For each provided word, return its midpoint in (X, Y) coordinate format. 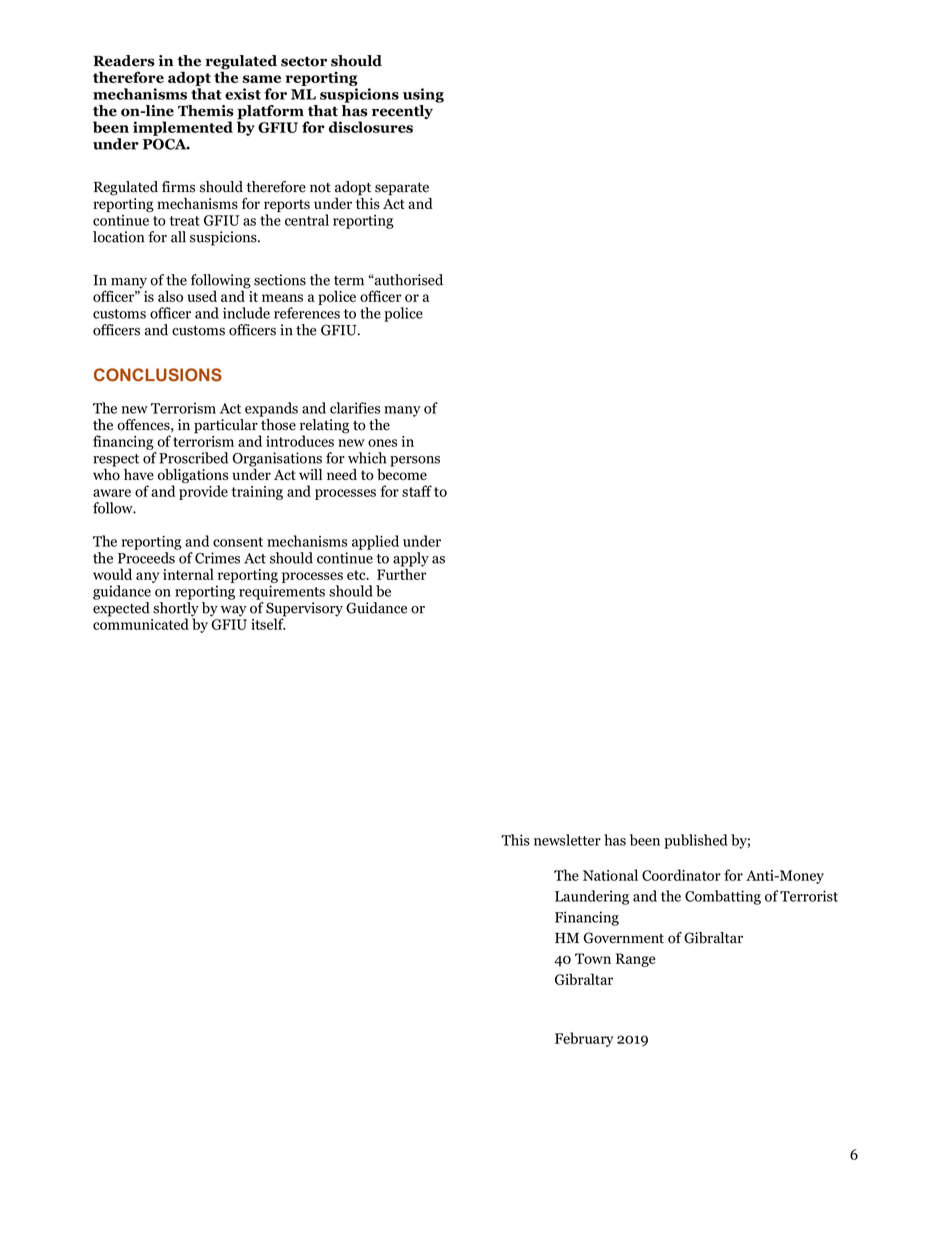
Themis (206, 111)
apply (411, 560)
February (584, 1039)
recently (402, 112)
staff (417, 491)
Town (593, 958)
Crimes (217, 558)
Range (636, 960)
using (423, 95)
